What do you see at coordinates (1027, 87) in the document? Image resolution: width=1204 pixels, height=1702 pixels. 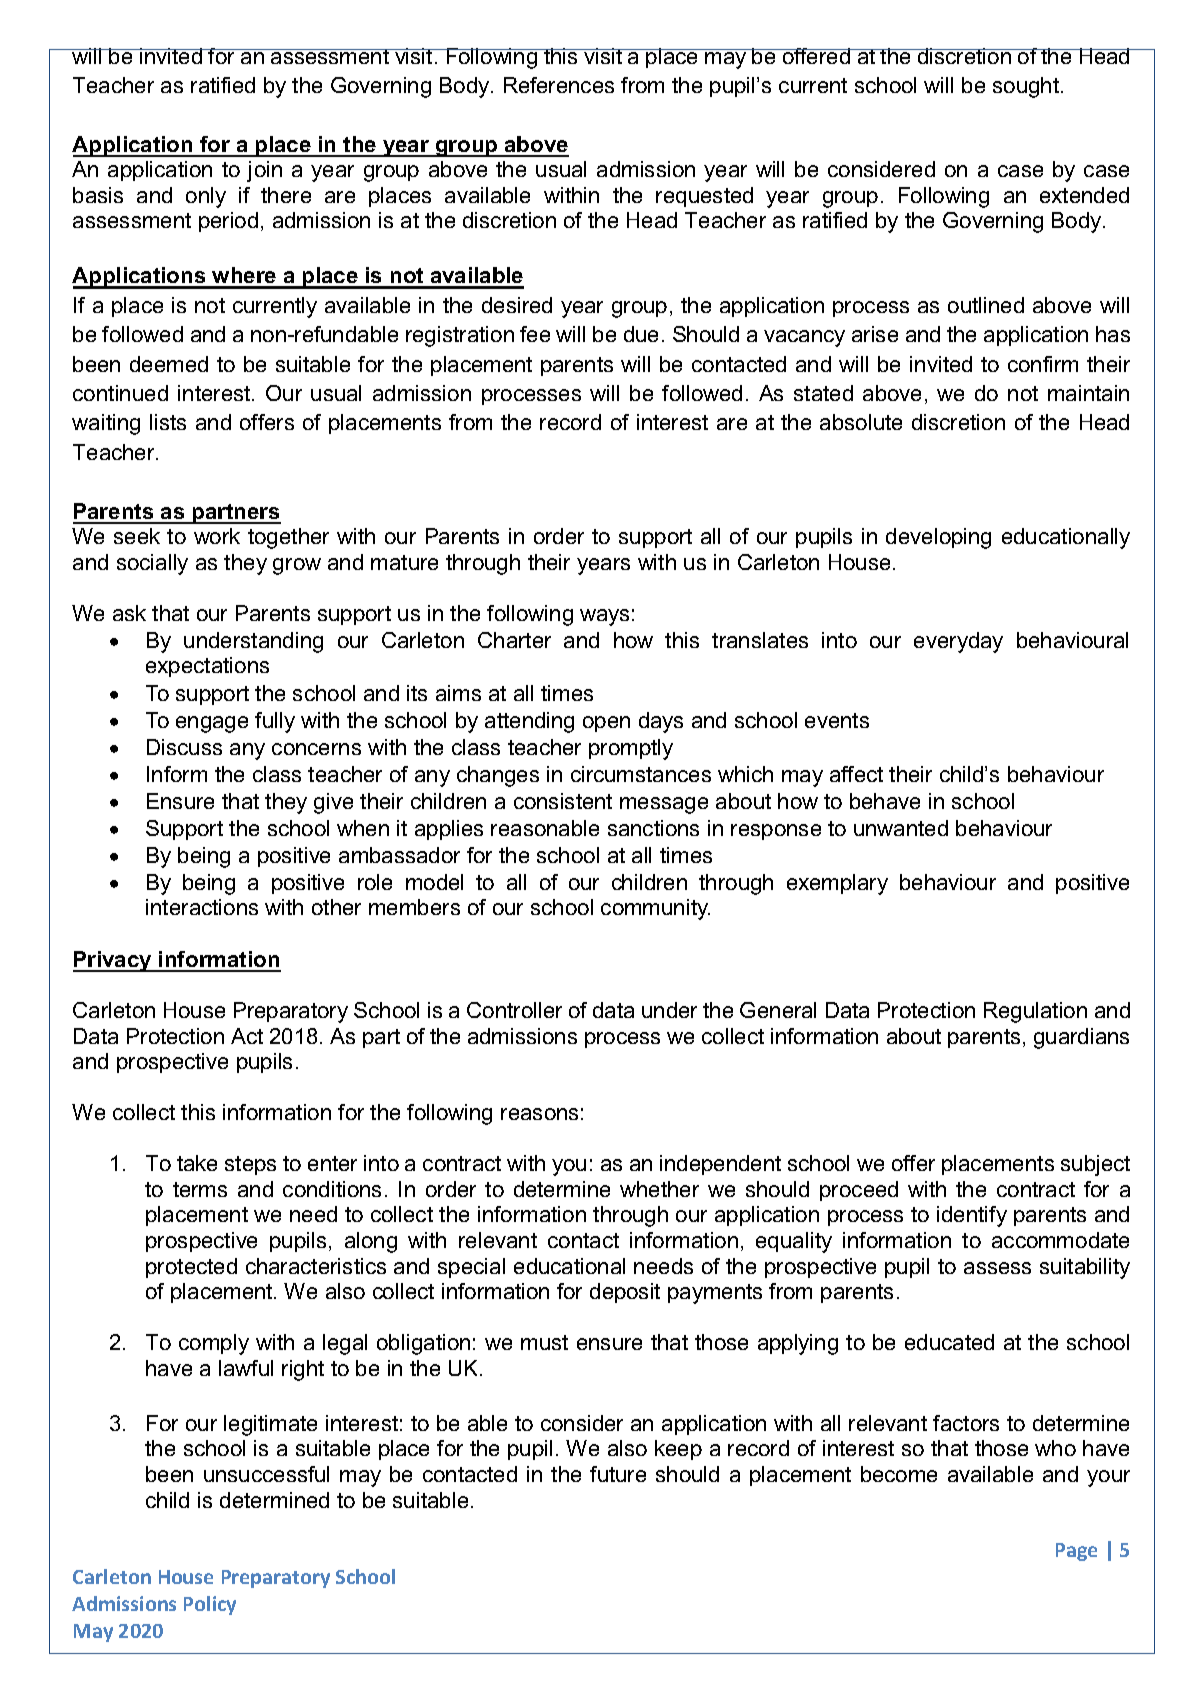 I see `sought` at bounding box center [1027, 87].
